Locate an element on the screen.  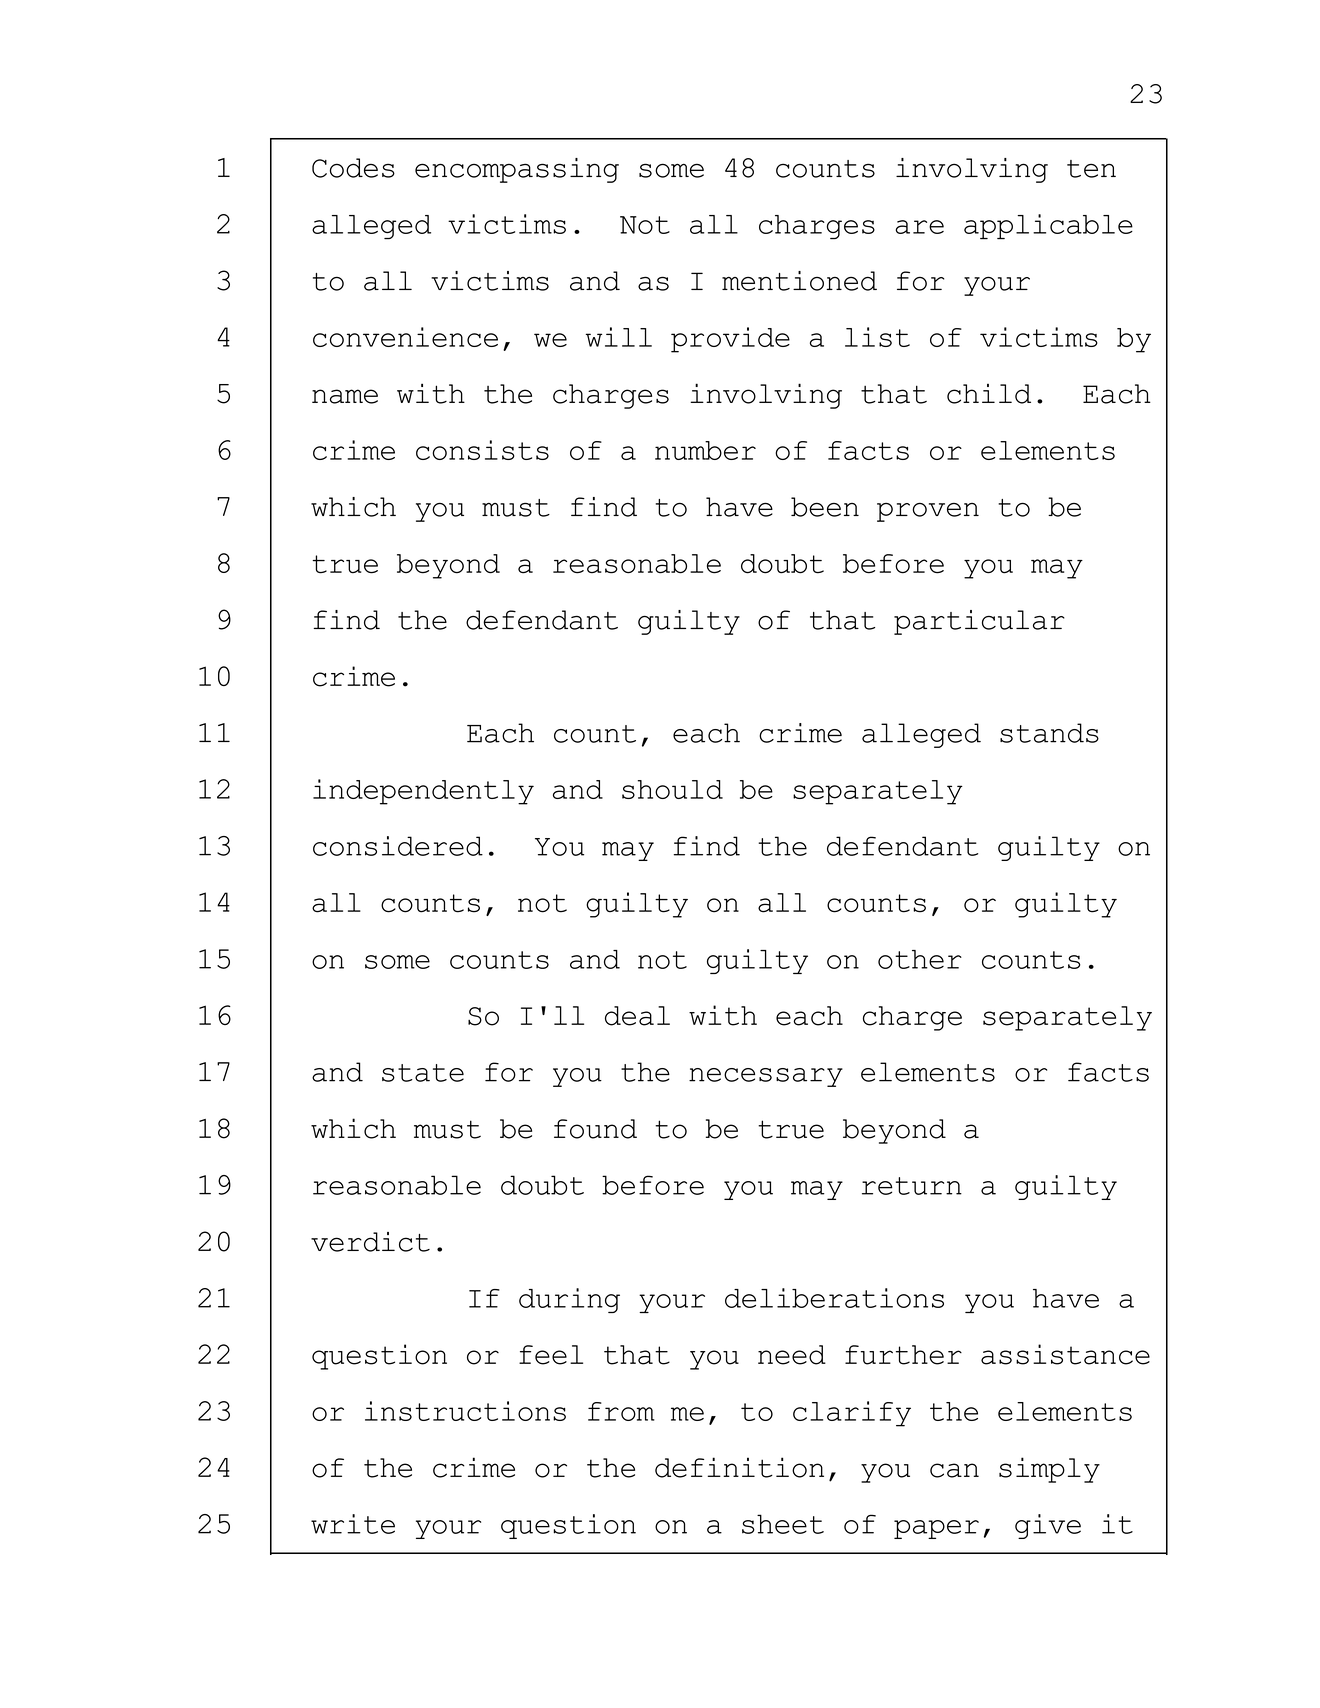
write is located at coordinates (353, 1524).
